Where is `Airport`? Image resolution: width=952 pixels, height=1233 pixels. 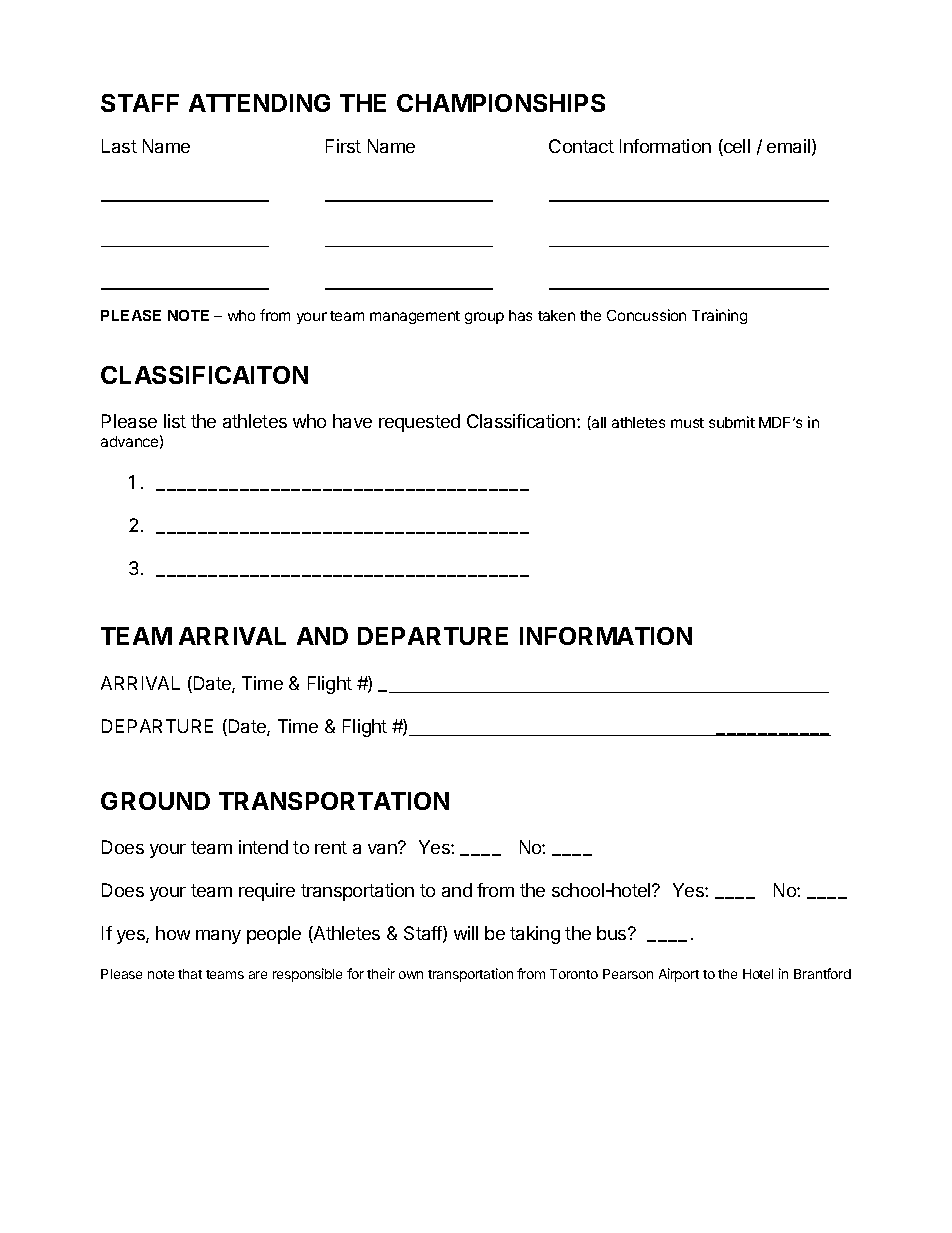
Airport is located at coordinates (679, 975).
